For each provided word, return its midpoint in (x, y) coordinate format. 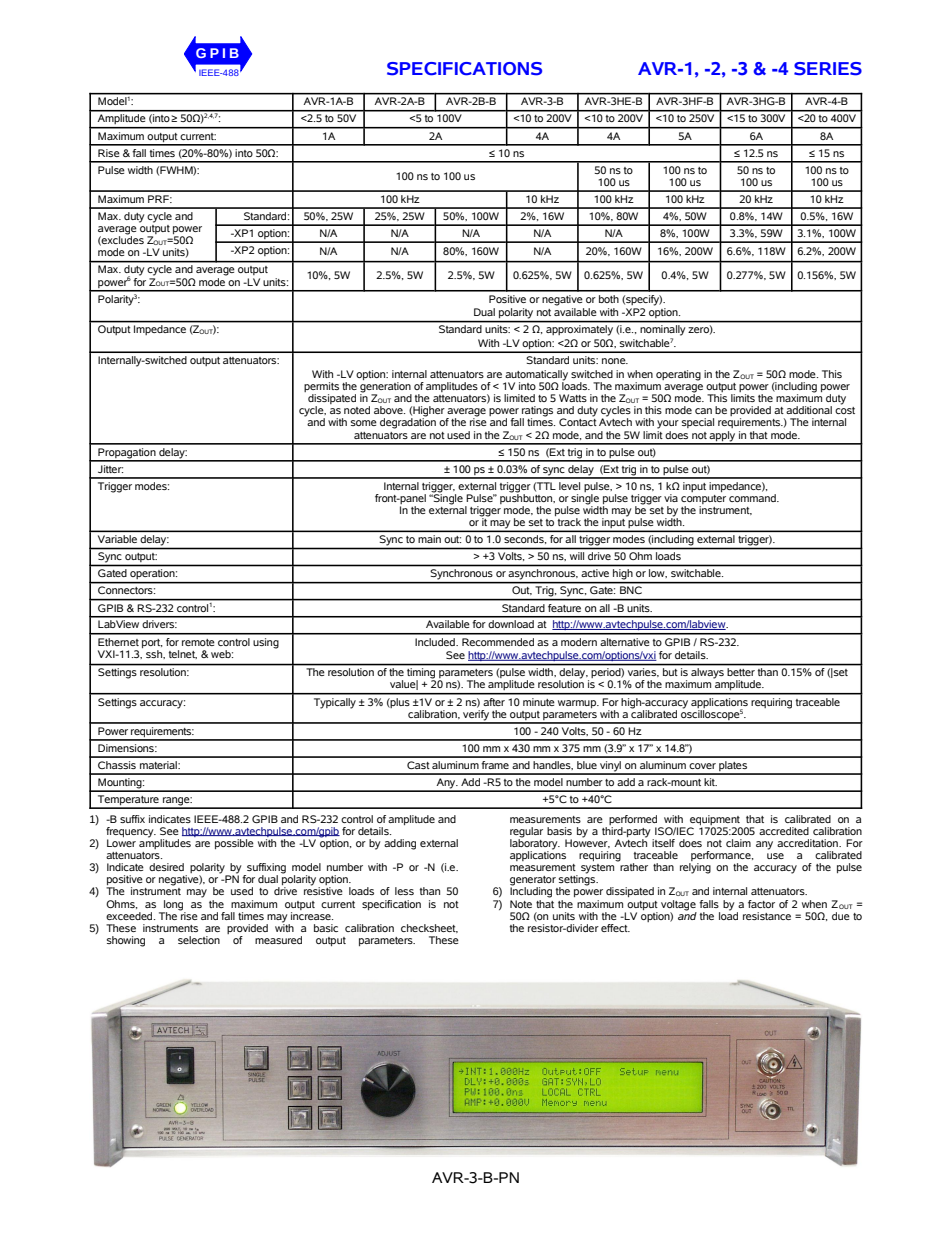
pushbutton (527, 497)
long (173, 905)
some (364, 423)
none (615, 361)
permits (321, 388)
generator (533, 882)
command (753, 496)
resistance (767, 916)
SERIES (828, 69)
